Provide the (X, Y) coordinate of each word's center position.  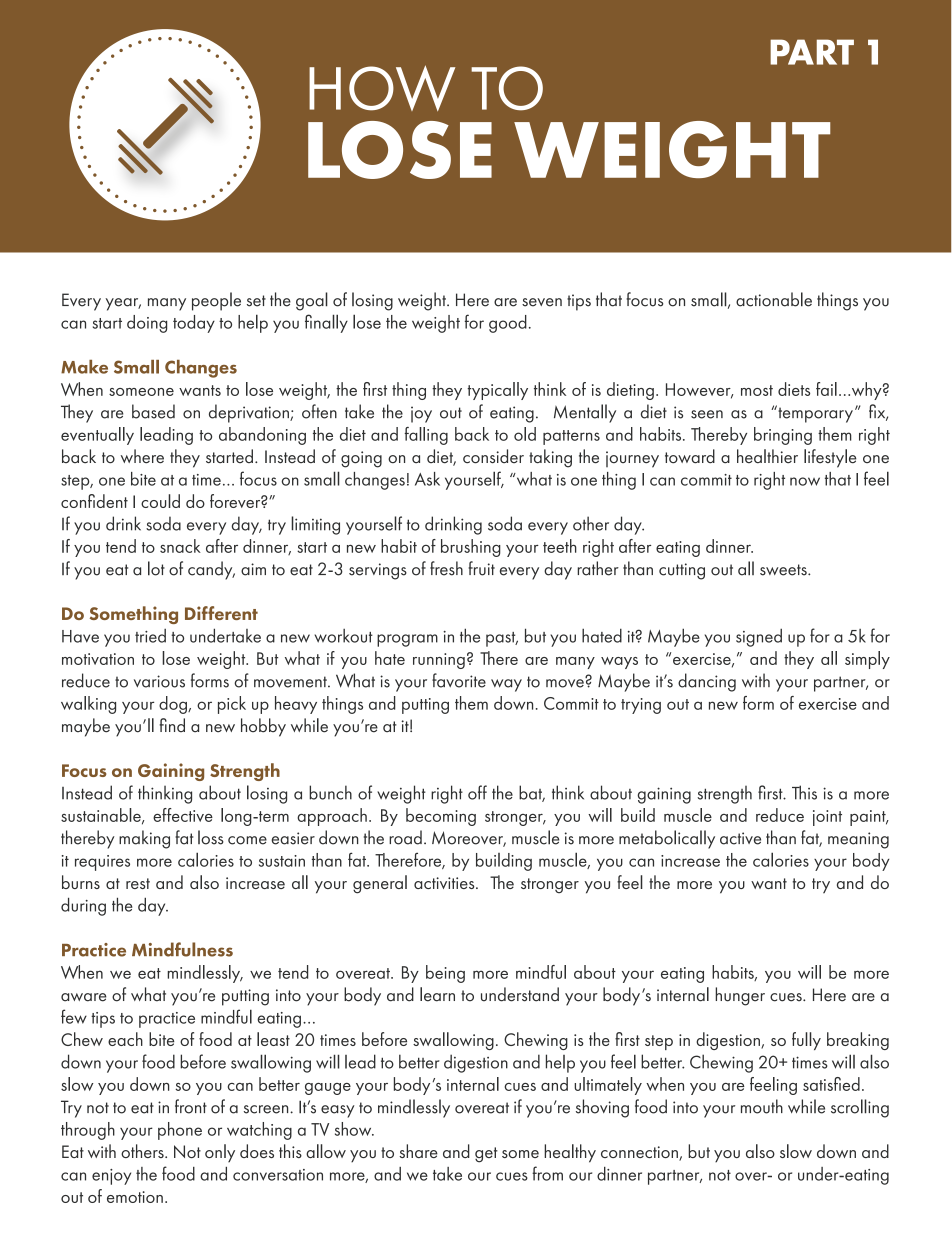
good (508, 324)
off (477, 792)
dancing (707, 682)
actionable (774, 299)
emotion (135, 1197)
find (172, 725)
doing (147, 324)
